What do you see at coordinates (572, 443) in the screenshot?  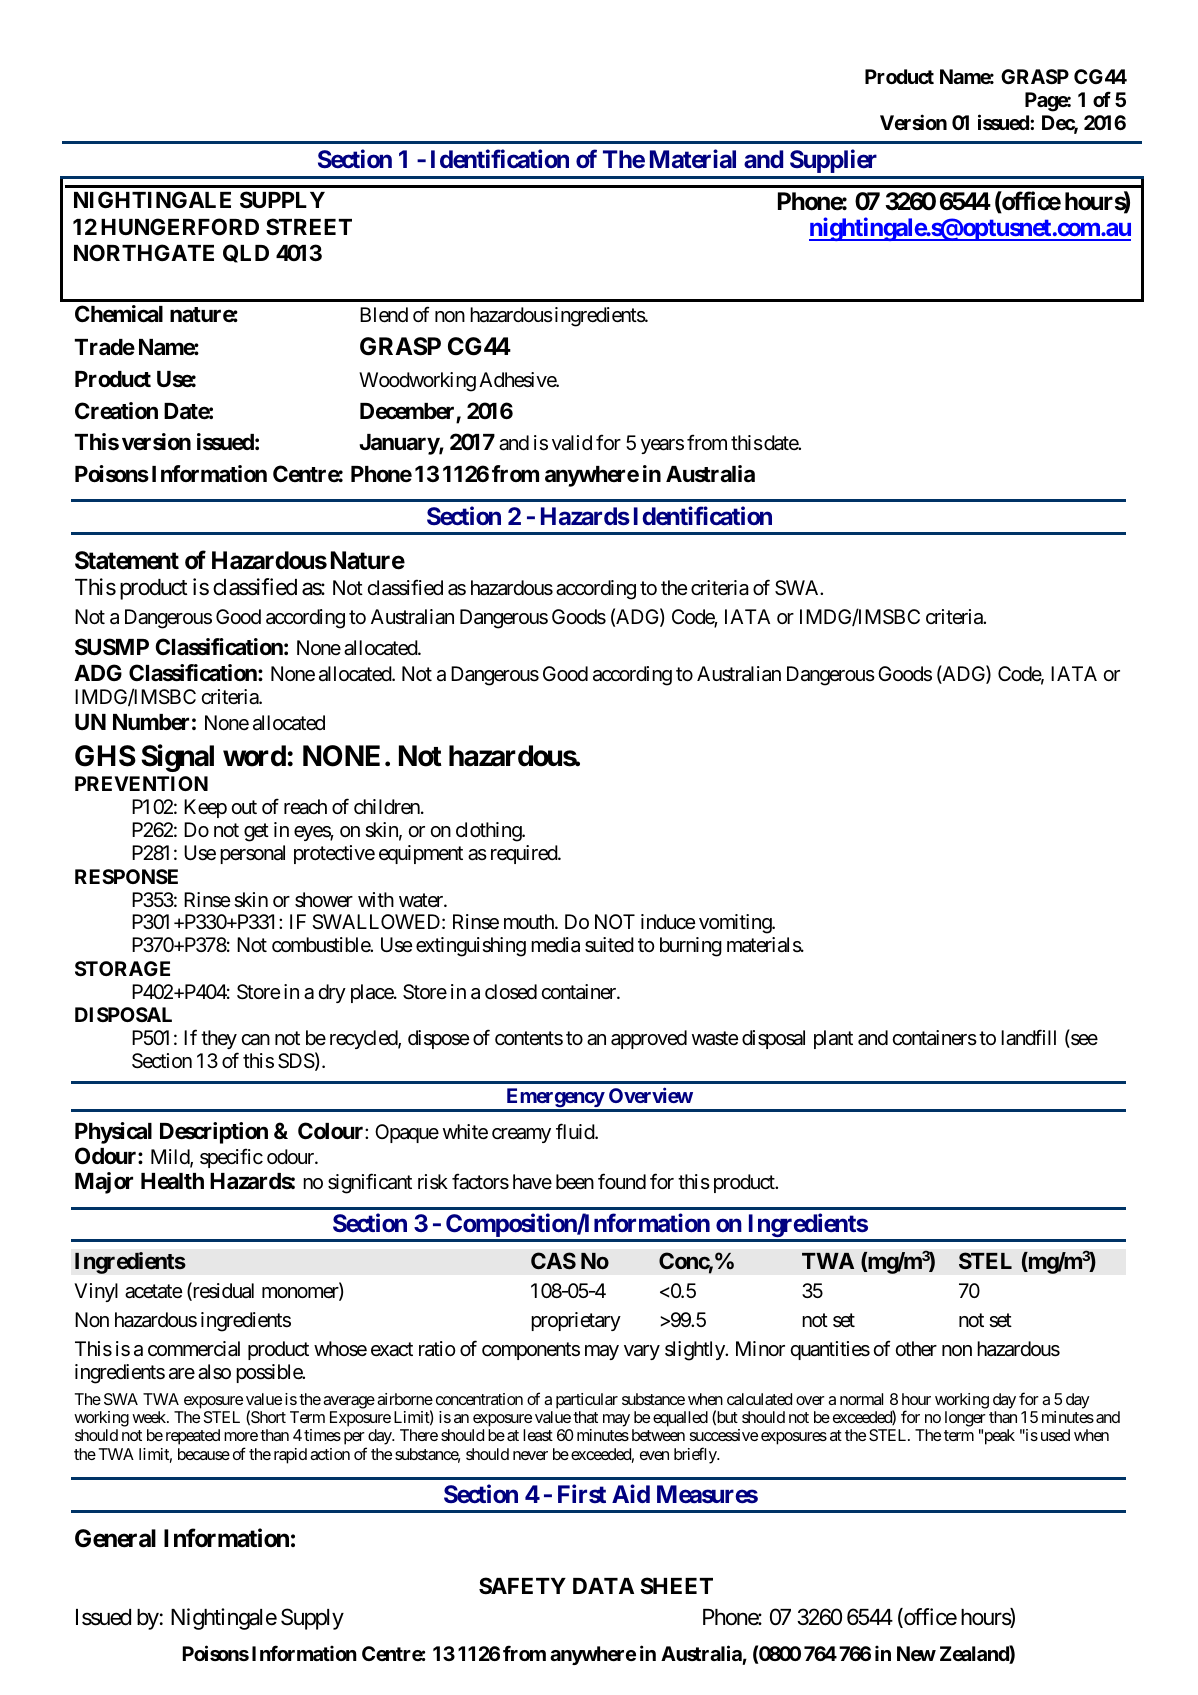 I see `valid` at bounding box center [572, 443].
